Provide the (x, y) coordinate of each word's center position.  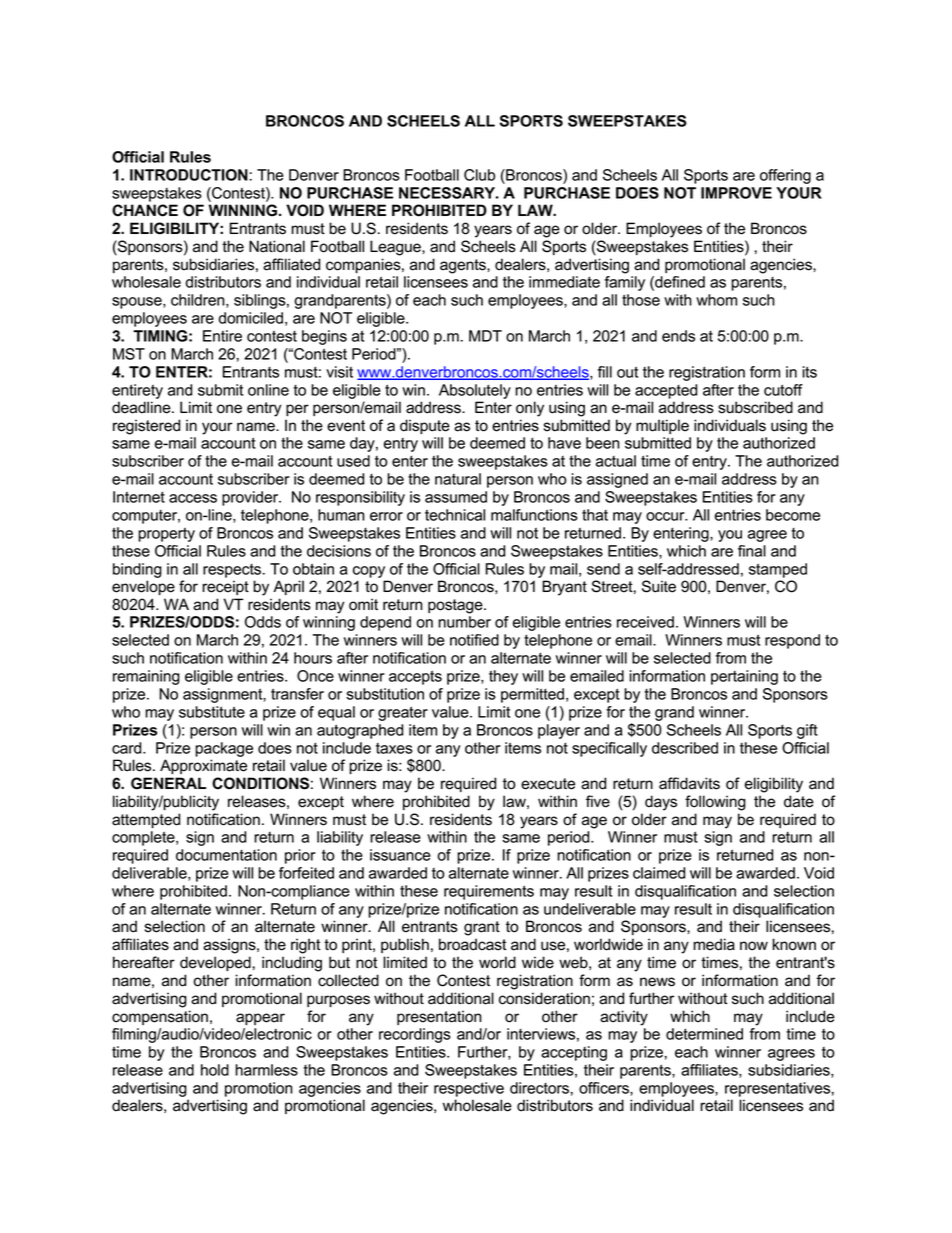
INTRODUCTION (189, 175)
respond (792, 641)
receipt (225, 587)
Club (479, 175)
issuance (400, 855)
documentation (226, 855)
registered (146, 427)
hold (215, 1070)
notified (474, 640)
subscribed (755, 407)
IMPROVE (736, 193)
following (715, 803)
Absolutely (475, 391)
